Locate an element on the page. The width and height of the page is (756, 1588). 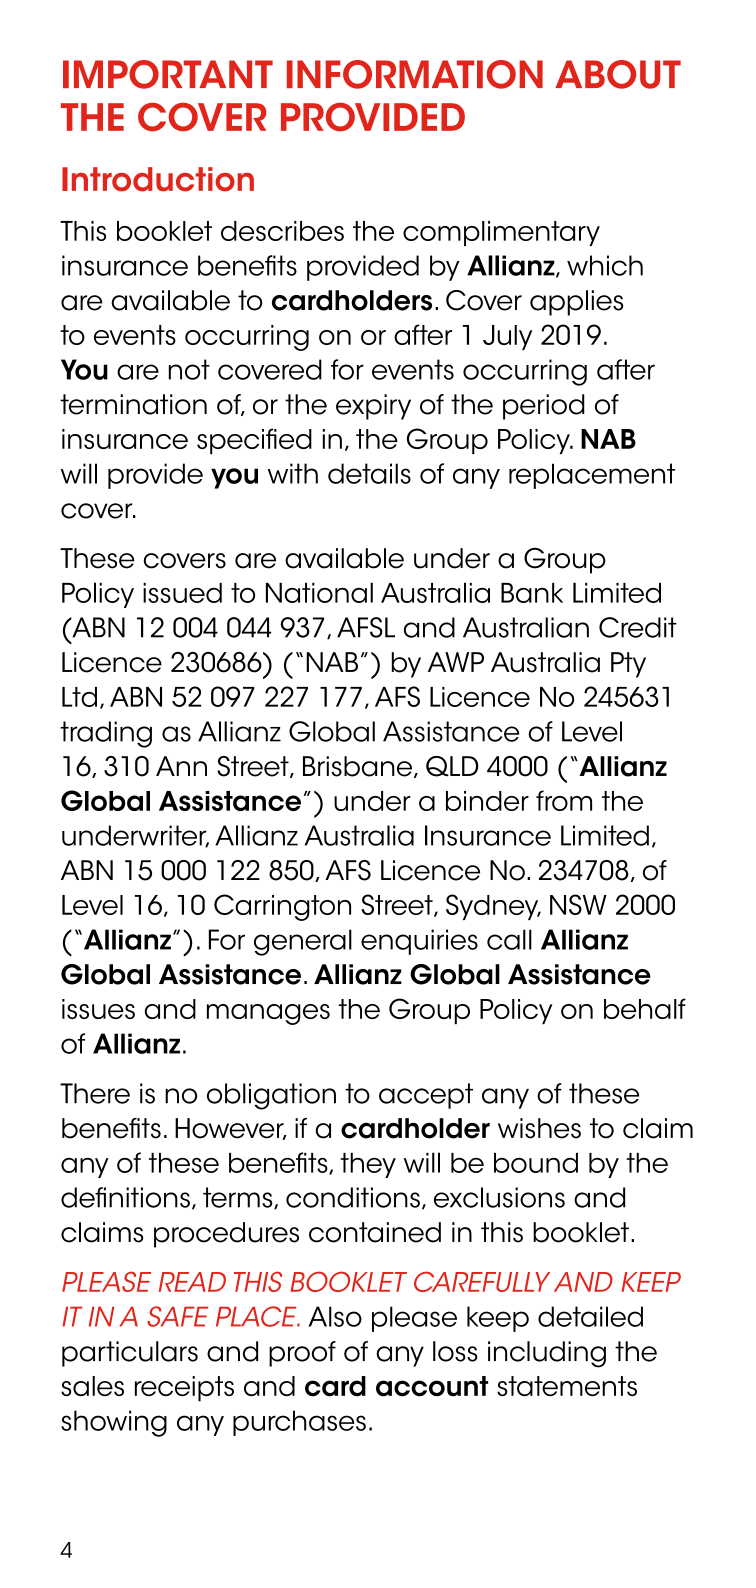
expiry is located at coordinates (373, 407).
